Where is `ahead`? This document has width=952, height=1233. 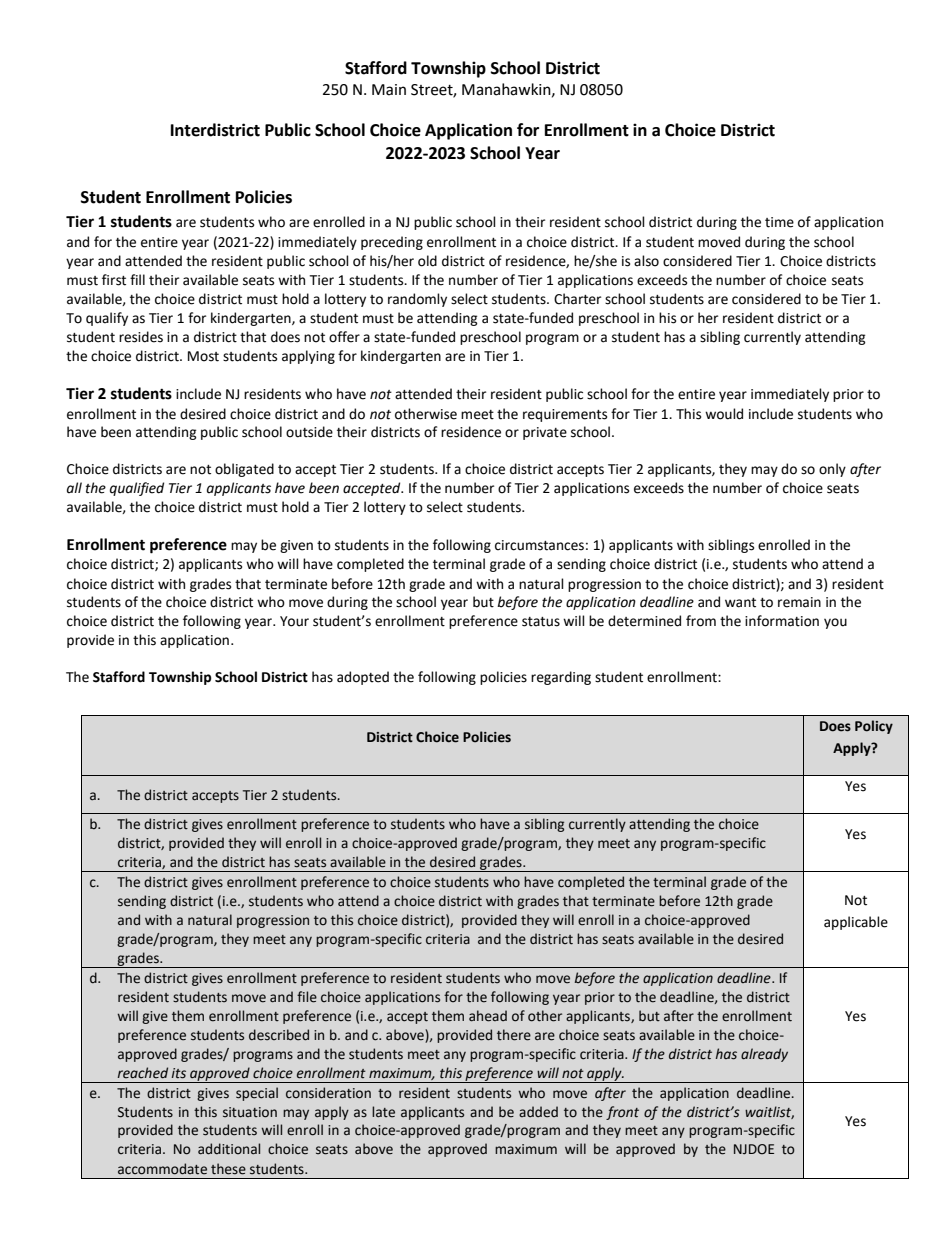
ahead is located at coordinates (488, 1016).
